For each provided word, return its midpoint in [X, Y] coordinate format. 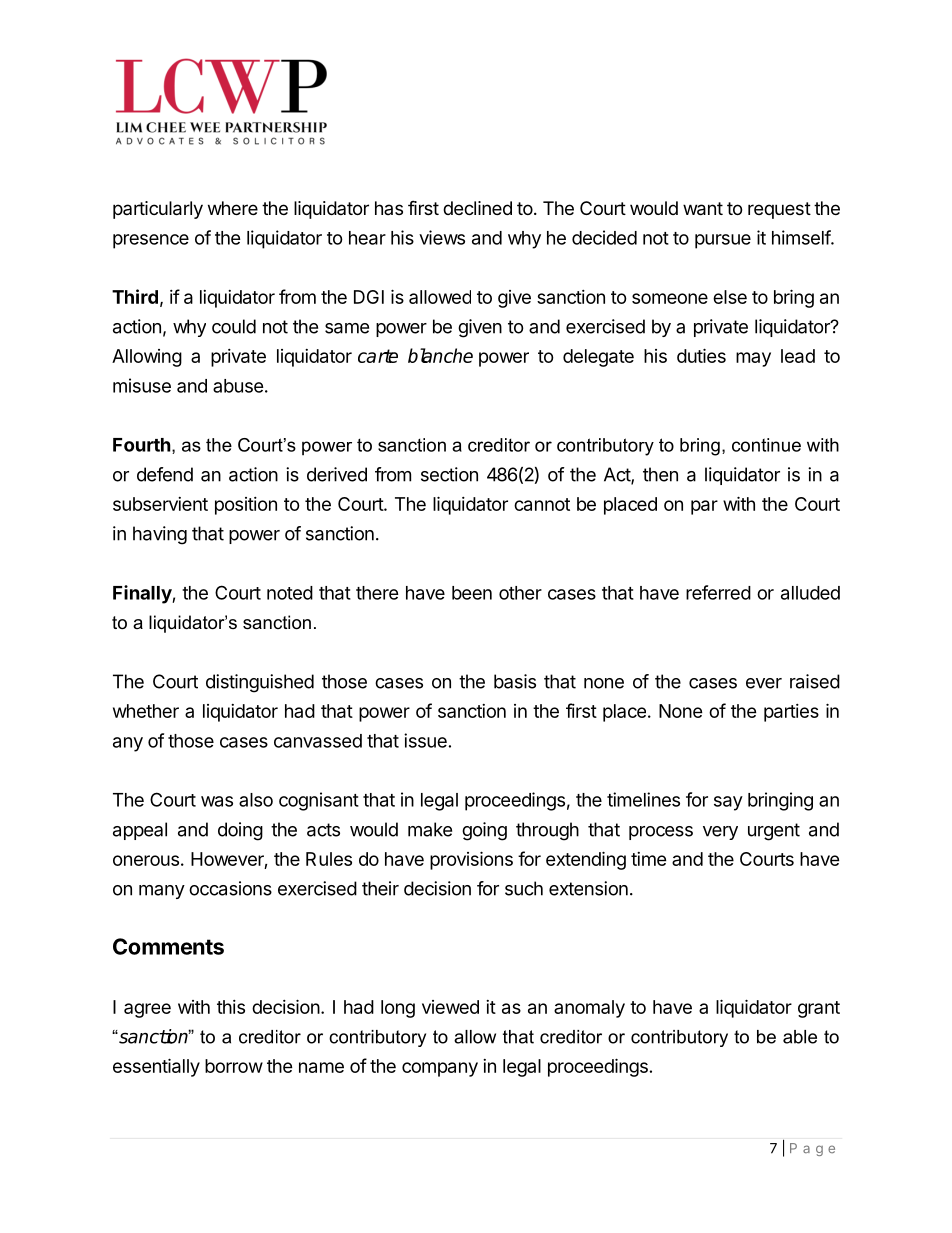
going [484, 831]
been [472, 593]
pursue [723, 241]
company [440, 1069]
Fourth [142, 445]
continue [766, 445]
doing [240, 831]
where [233, 208]
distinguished [260, 683]
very [720, 833]
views [442, 237]
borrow [234, 1066]
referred [718, 592]
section [449, 474]
